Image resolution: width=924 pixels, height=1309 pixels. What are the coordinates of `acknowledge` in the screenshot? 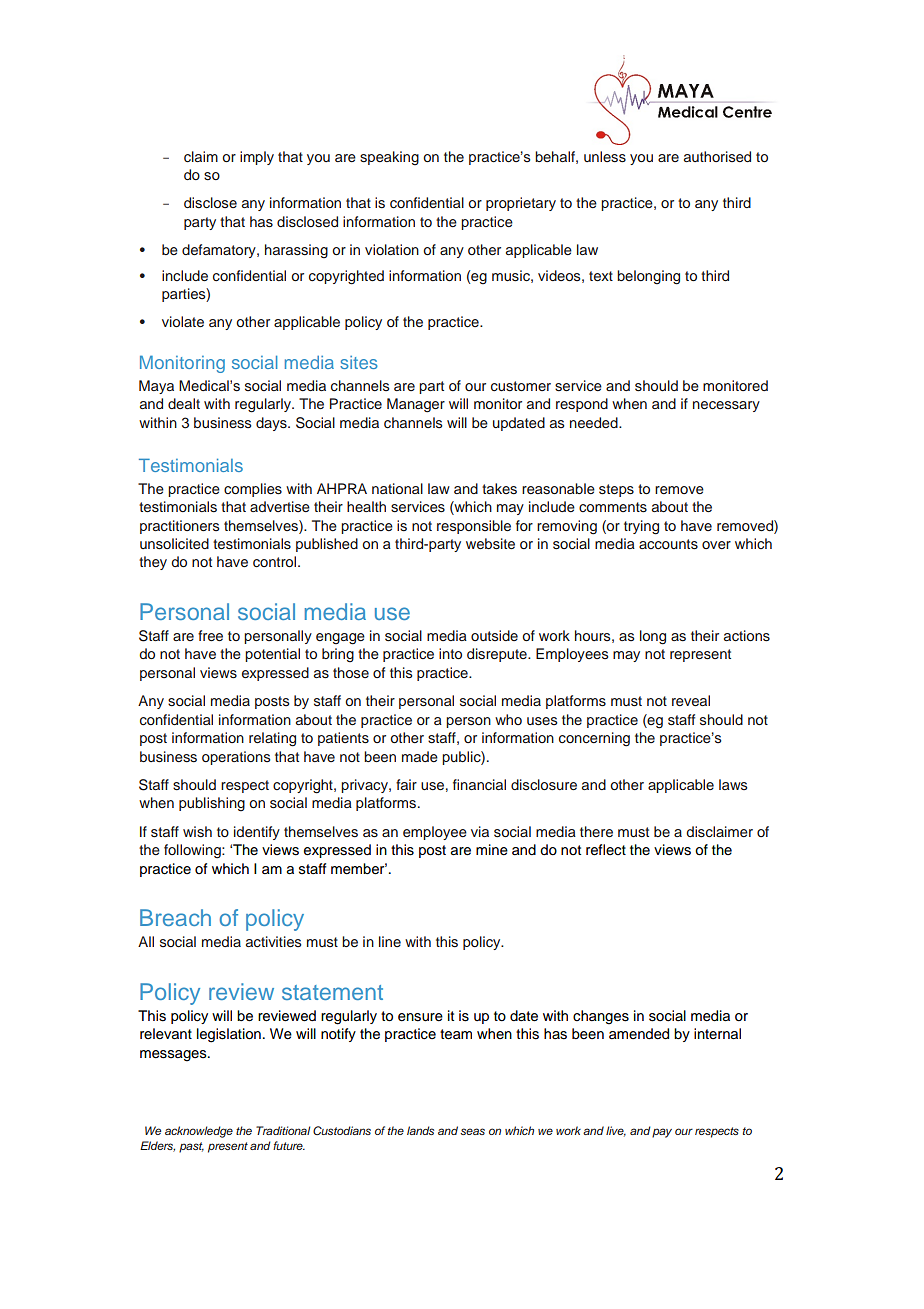 It's located at (199, 1132).
